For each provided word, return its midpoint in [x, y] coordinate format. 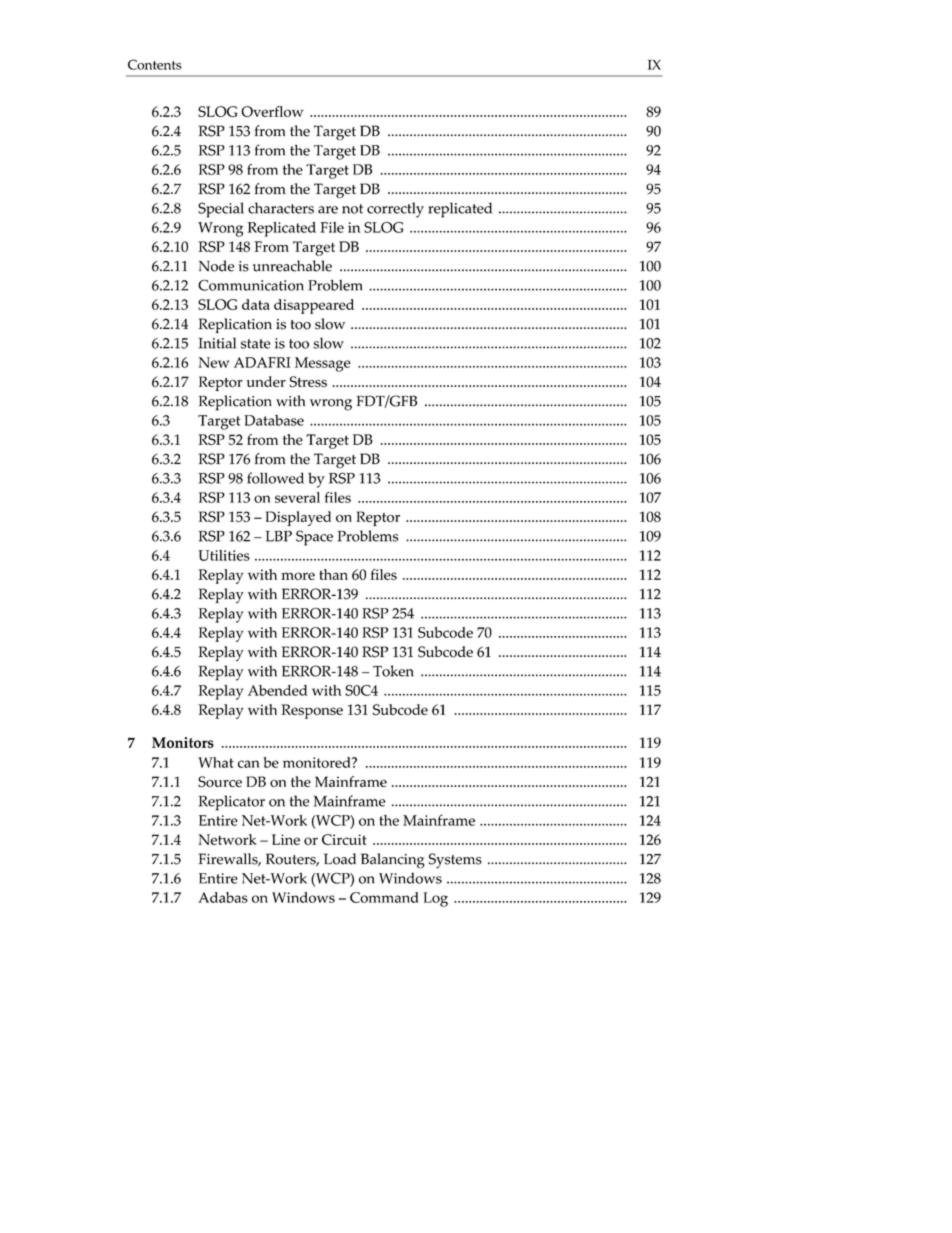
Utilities [224, 555]
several [297, 497]
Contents [155, 64]
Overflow [272, 111]
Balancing [393, 861]
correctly [395, 210]
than [333, 574]
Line [286, 839]
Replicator [231, 803]
